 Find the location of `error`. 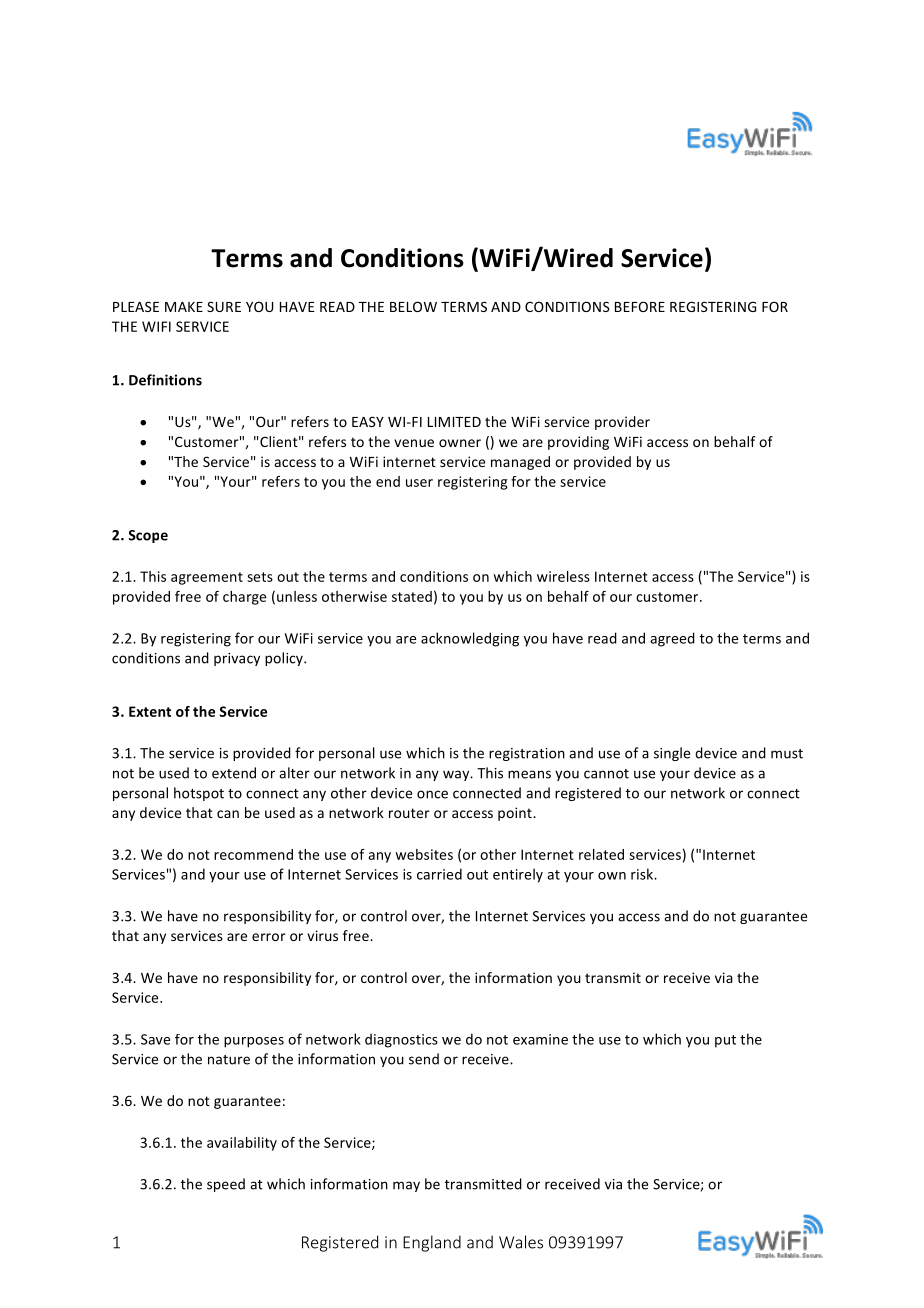

error is located at coordinates (269, 937).
